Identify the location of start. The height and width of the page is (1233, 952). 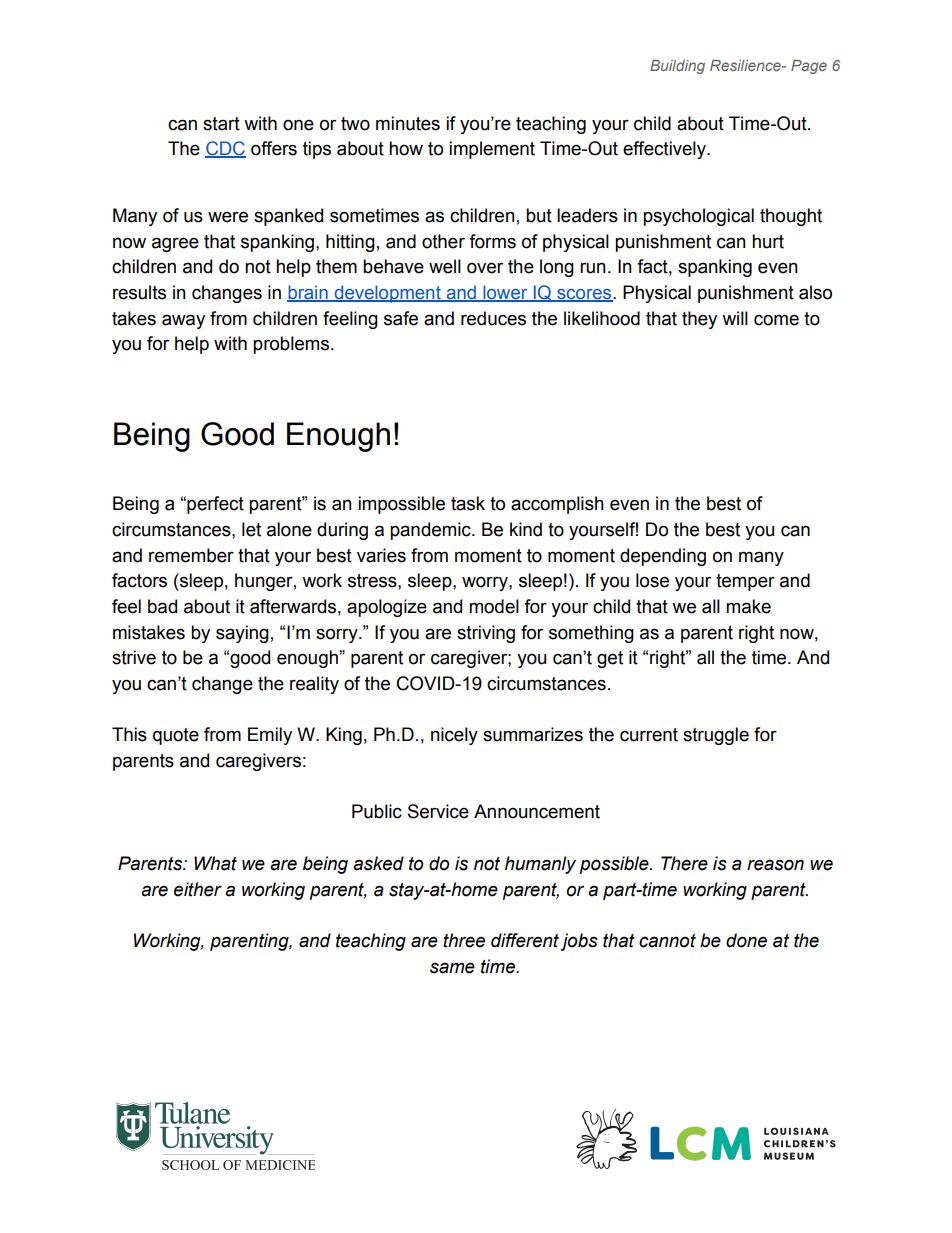
(221, 124).
